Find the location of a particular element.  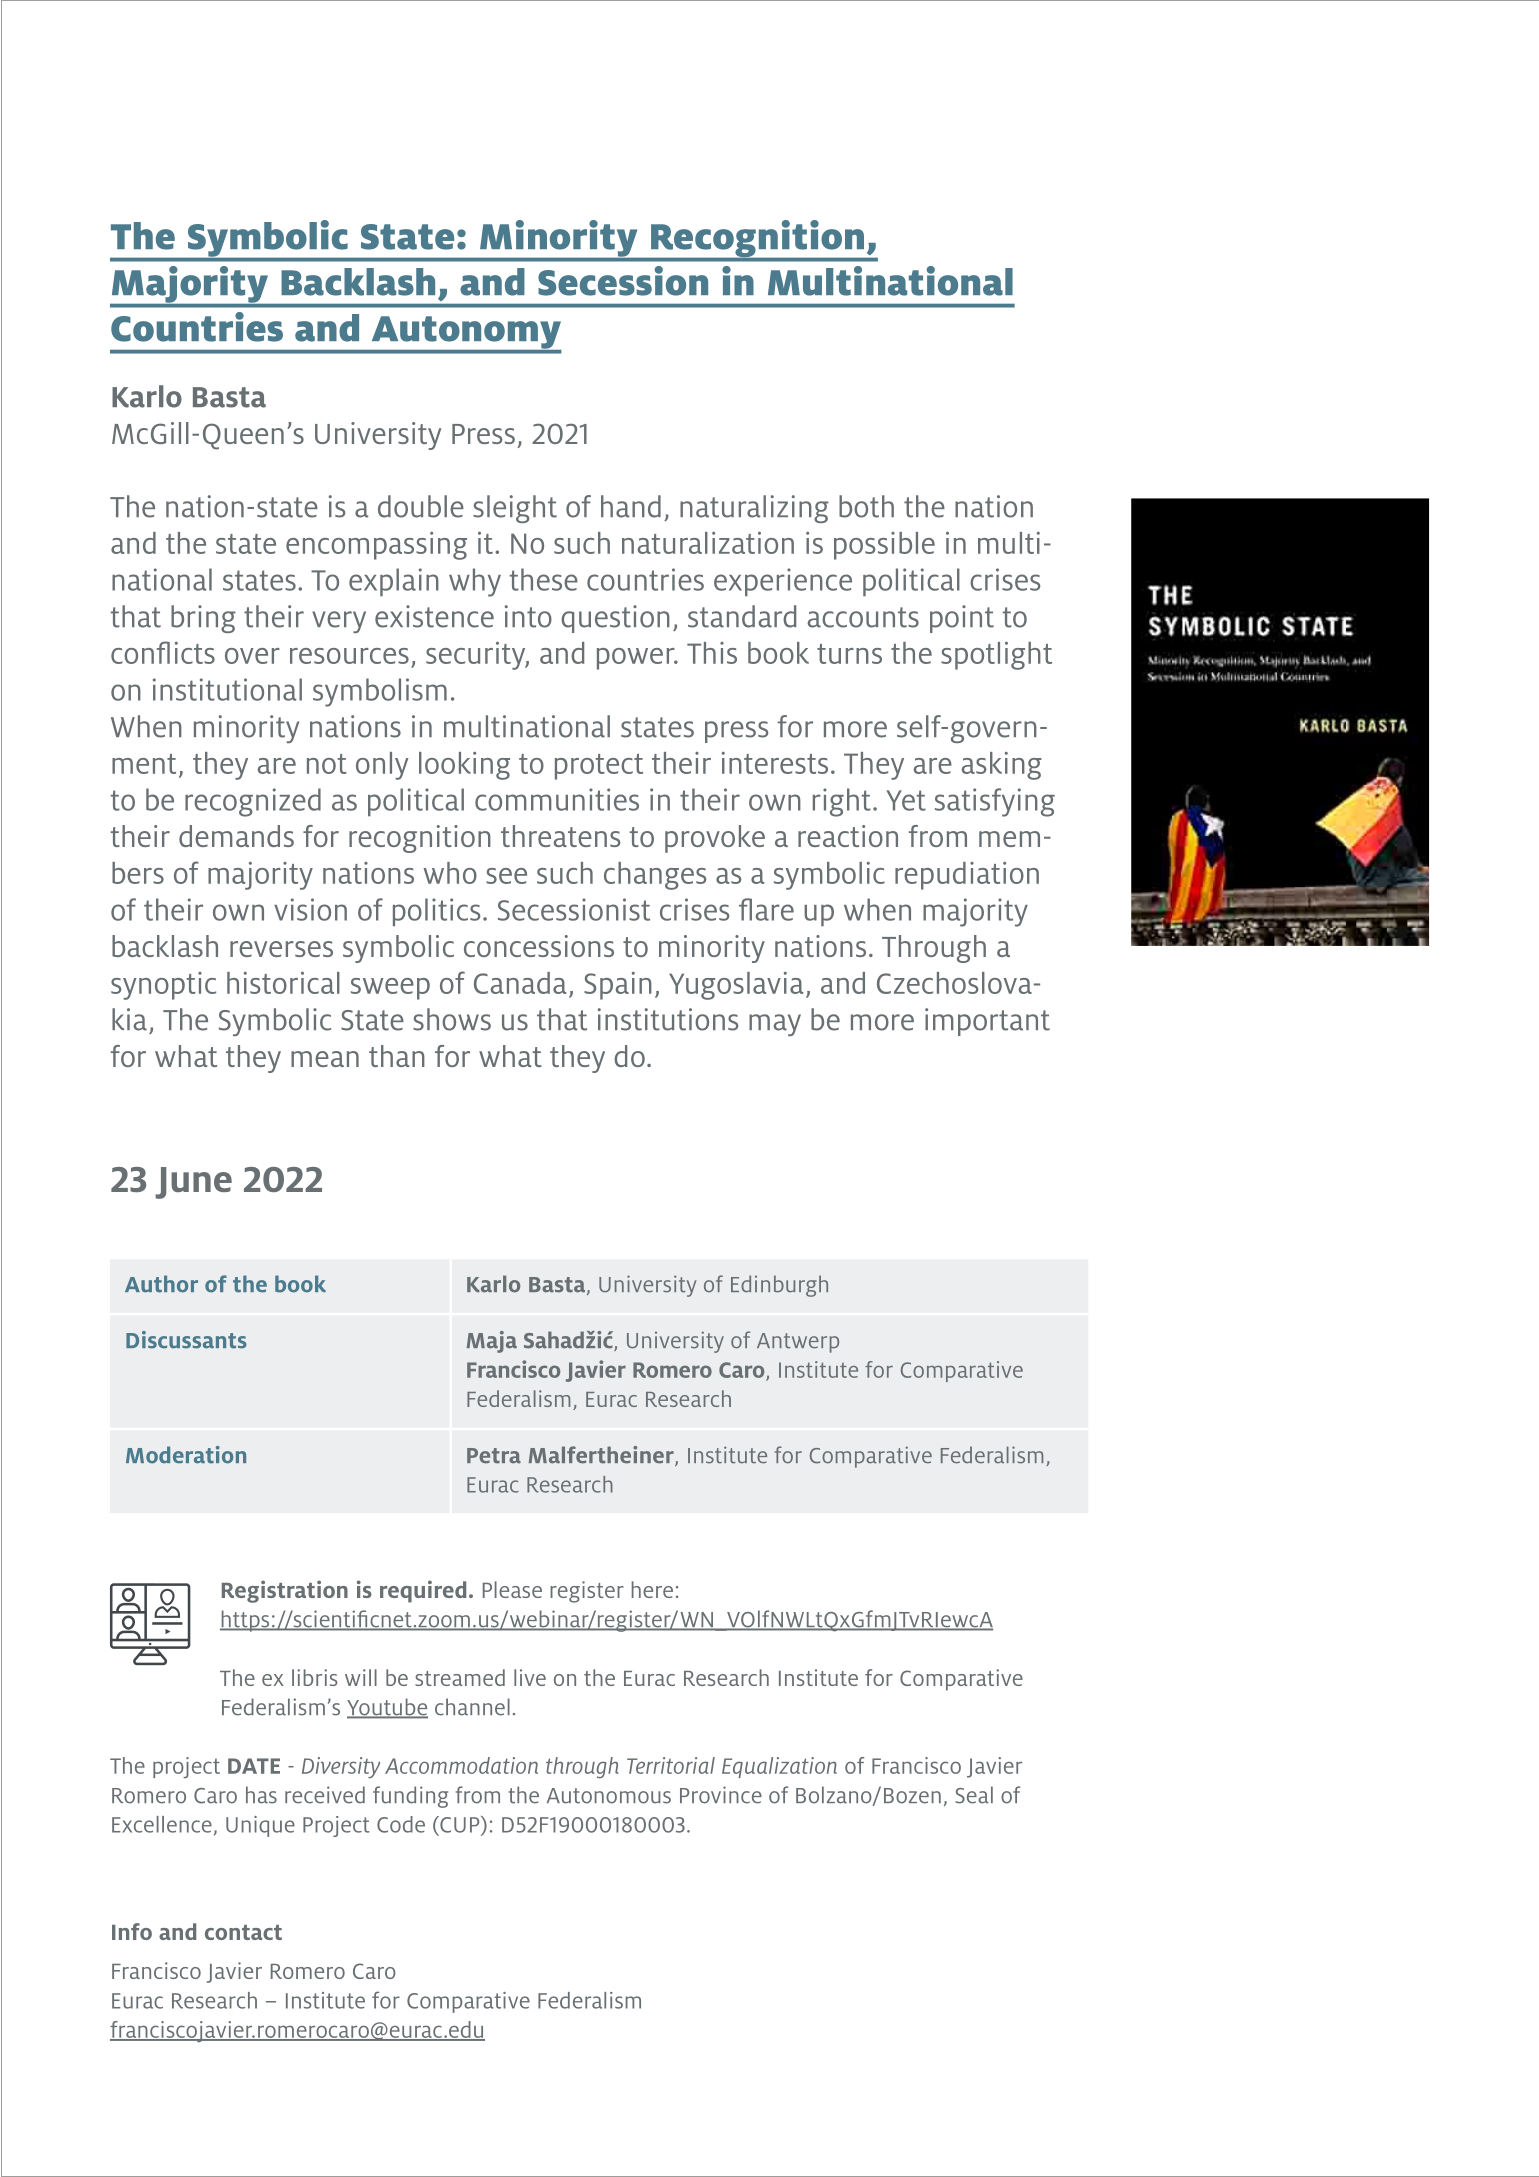

bring is located at coordinates (203, 619).
